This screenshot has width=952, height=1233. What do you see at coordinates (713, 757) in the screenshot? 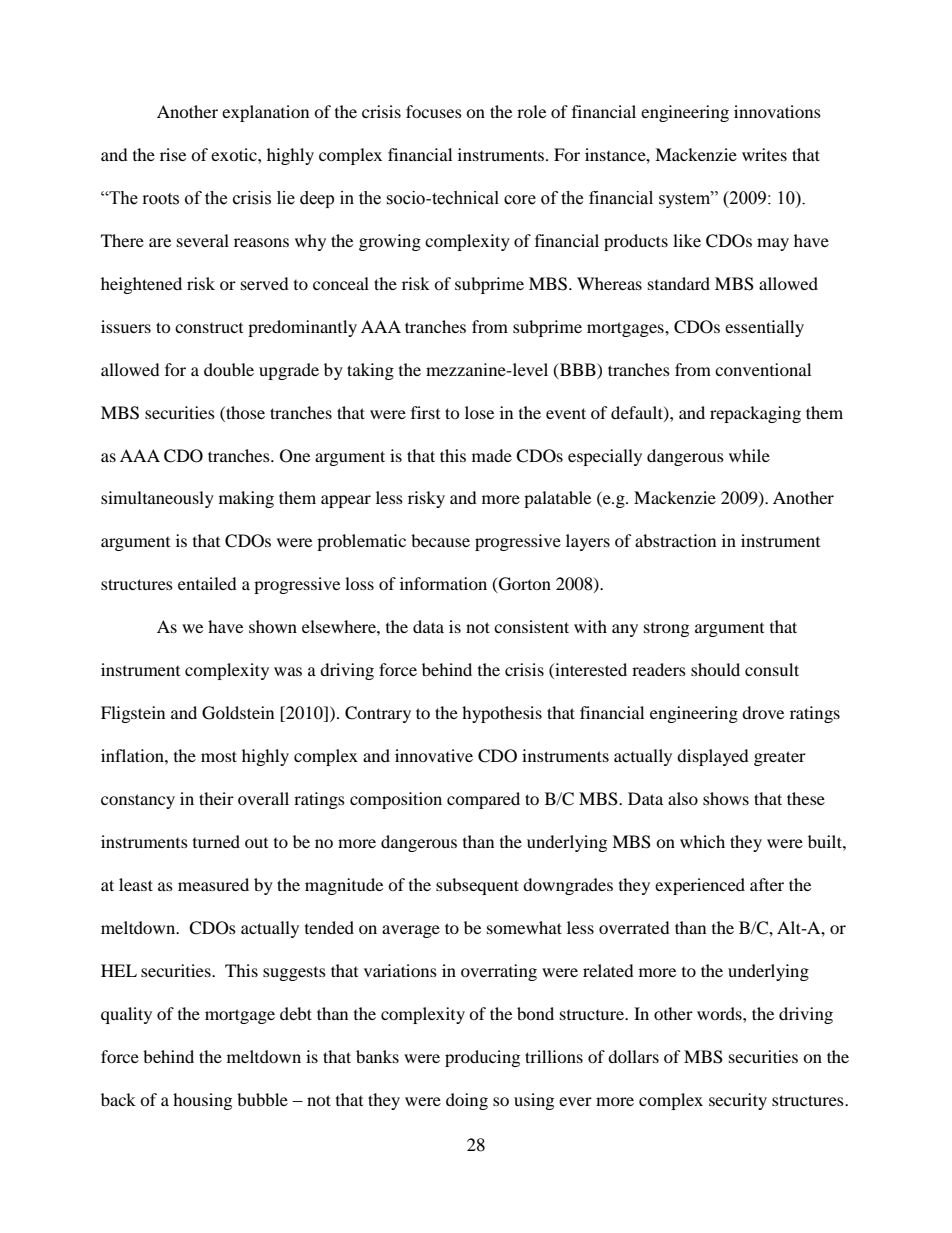
I see `displayed` at bounding box center [713, 757].
